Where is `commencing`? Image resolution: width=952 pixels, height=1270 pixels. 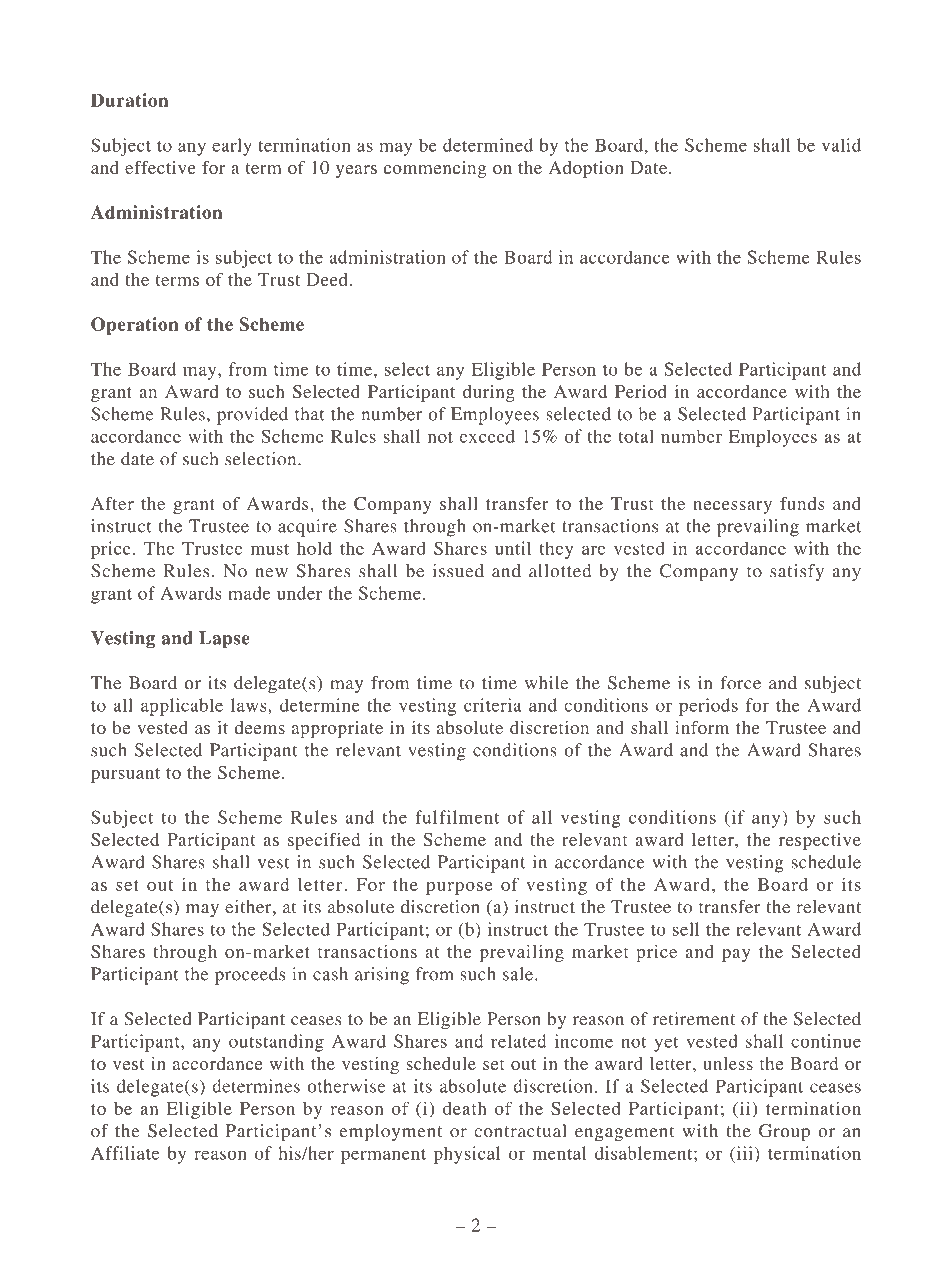 commencing is located at coordinates (435, 169).
